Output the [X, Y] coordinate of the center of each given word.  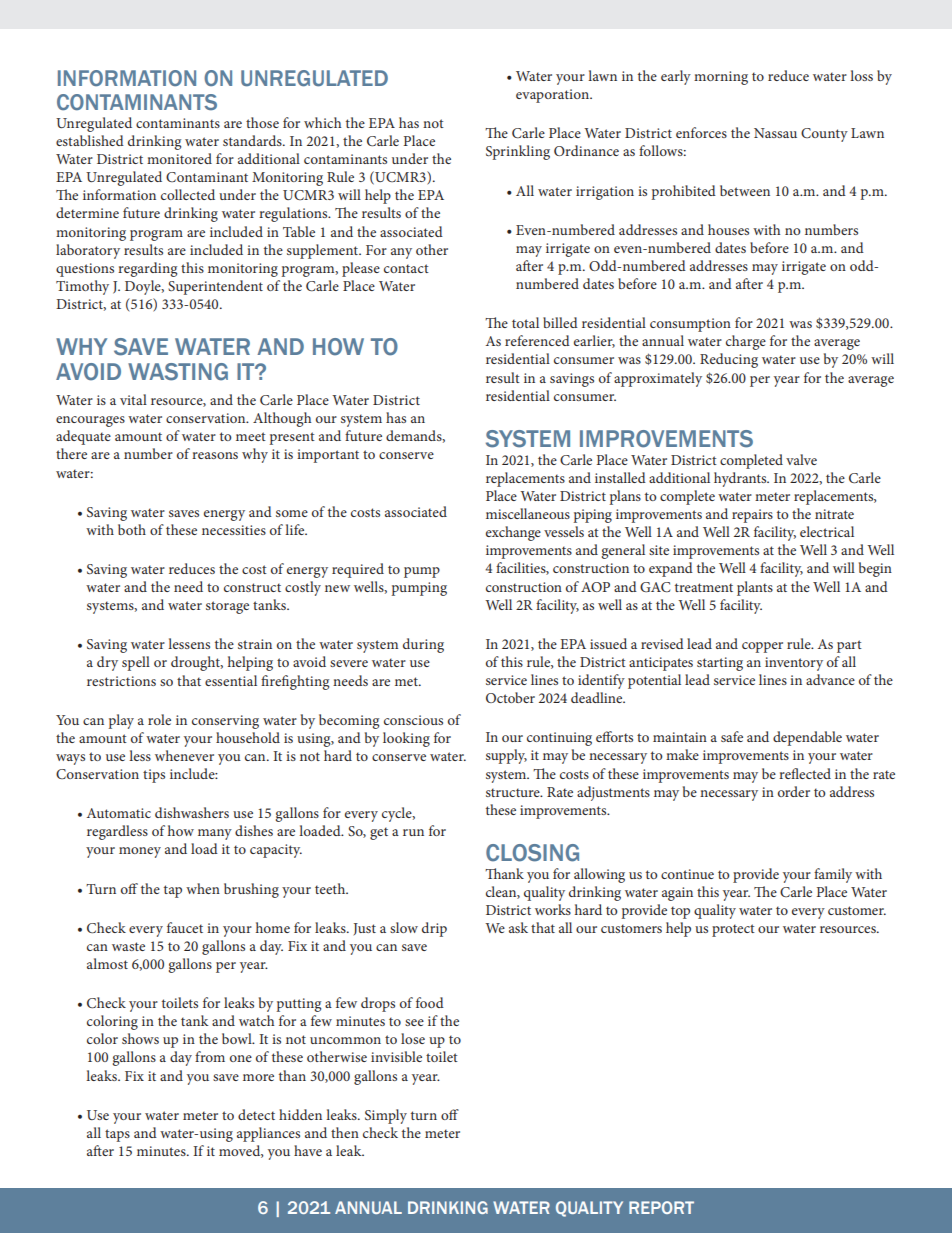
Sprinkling [518, 152]
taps [117, 1135]
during [423, 645]
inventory [794, 664]
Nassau [775, 133]
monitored [179, 158]
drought [197, 663]
